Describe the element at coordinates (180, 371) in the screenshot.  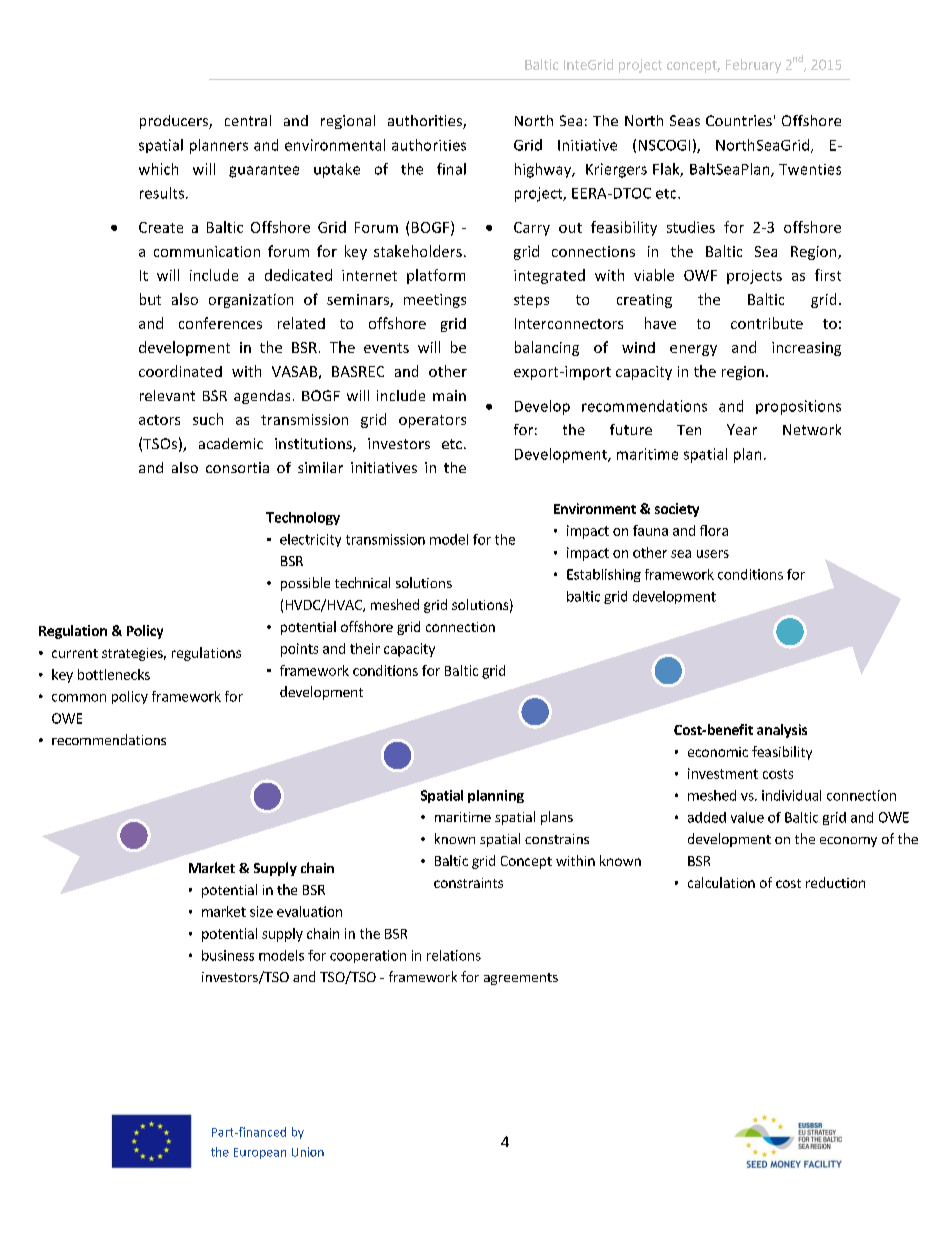
I see `coordinated` at that location.
